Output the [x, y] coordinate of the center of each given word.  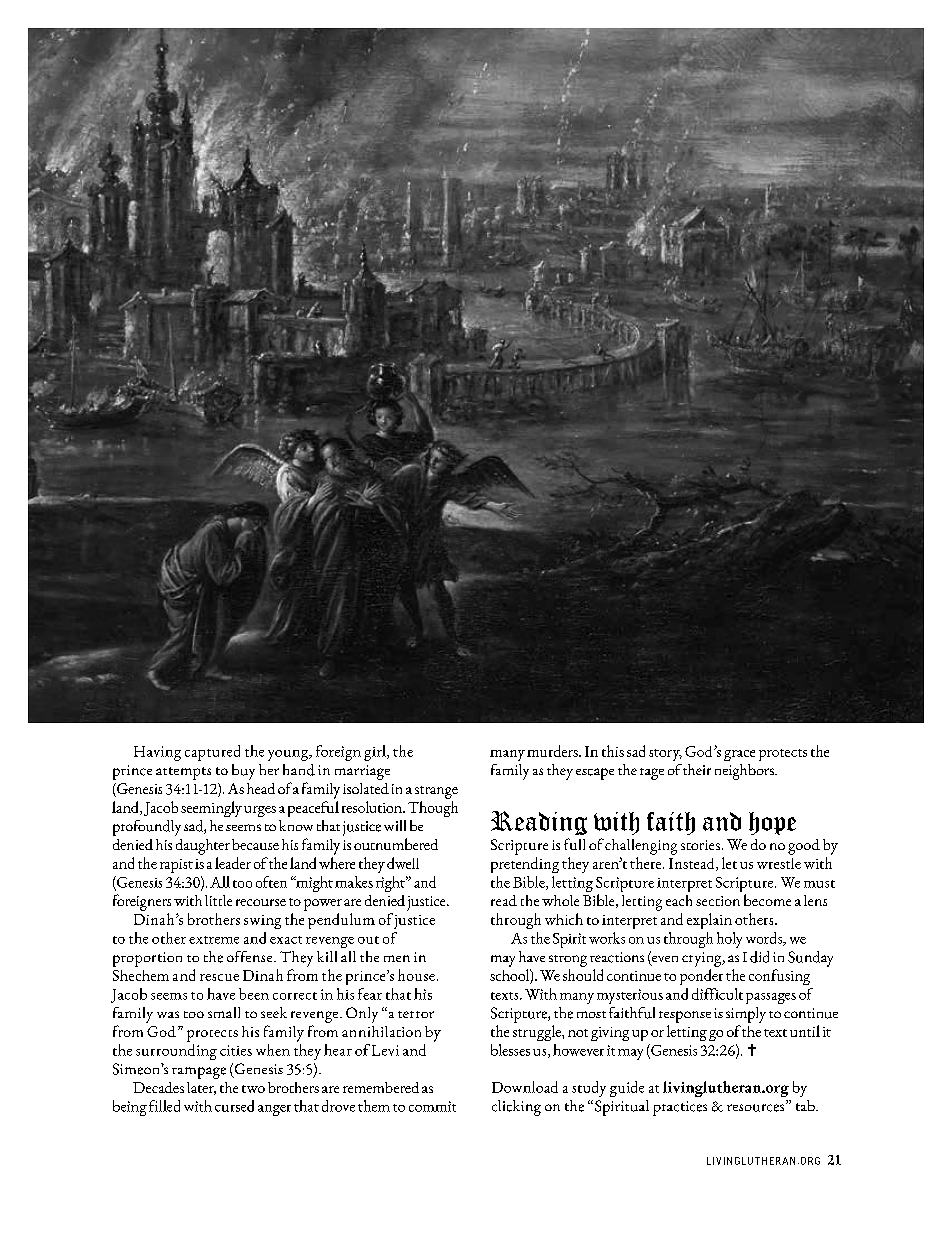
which [564, 919]
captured [212, 753]
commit [432, 1106]
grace [739, 755]
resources [757, 1107]
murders [553, 751]
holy [729, 940]
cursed [234, 1106]
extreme [214, 940]
